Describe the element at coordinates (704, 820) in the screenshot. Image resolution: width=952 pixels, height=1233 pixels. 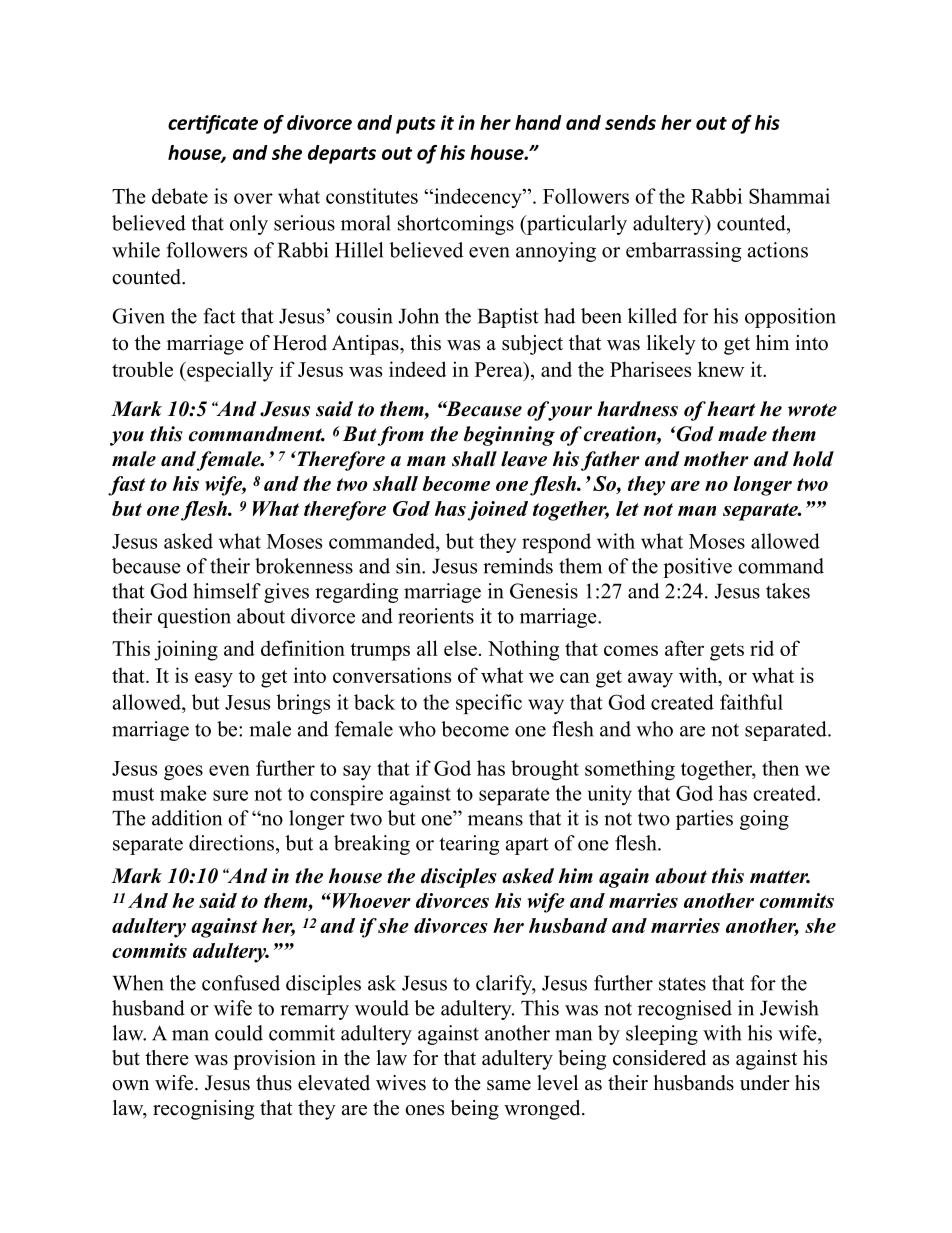
I see `parties` at that location.
